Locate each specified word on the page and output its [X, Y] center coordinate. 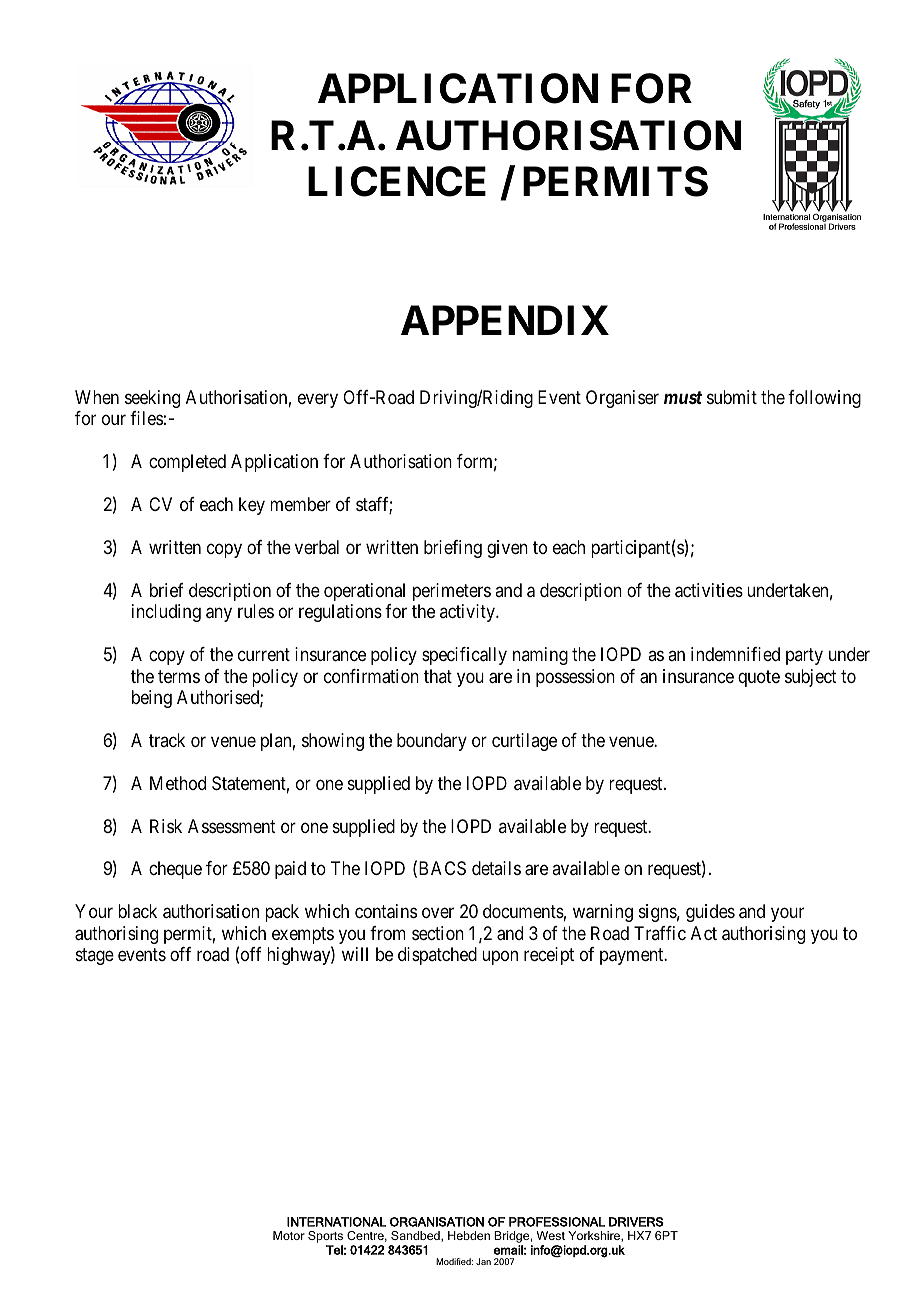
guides [710, 913]
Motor [289, 1235]
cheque [175, 870]
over [438, 913]
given [507, 549]
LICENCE [397, 181]
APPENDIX [505, 320]
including [166, 613]
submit [732, 397]
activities [709, 590]
